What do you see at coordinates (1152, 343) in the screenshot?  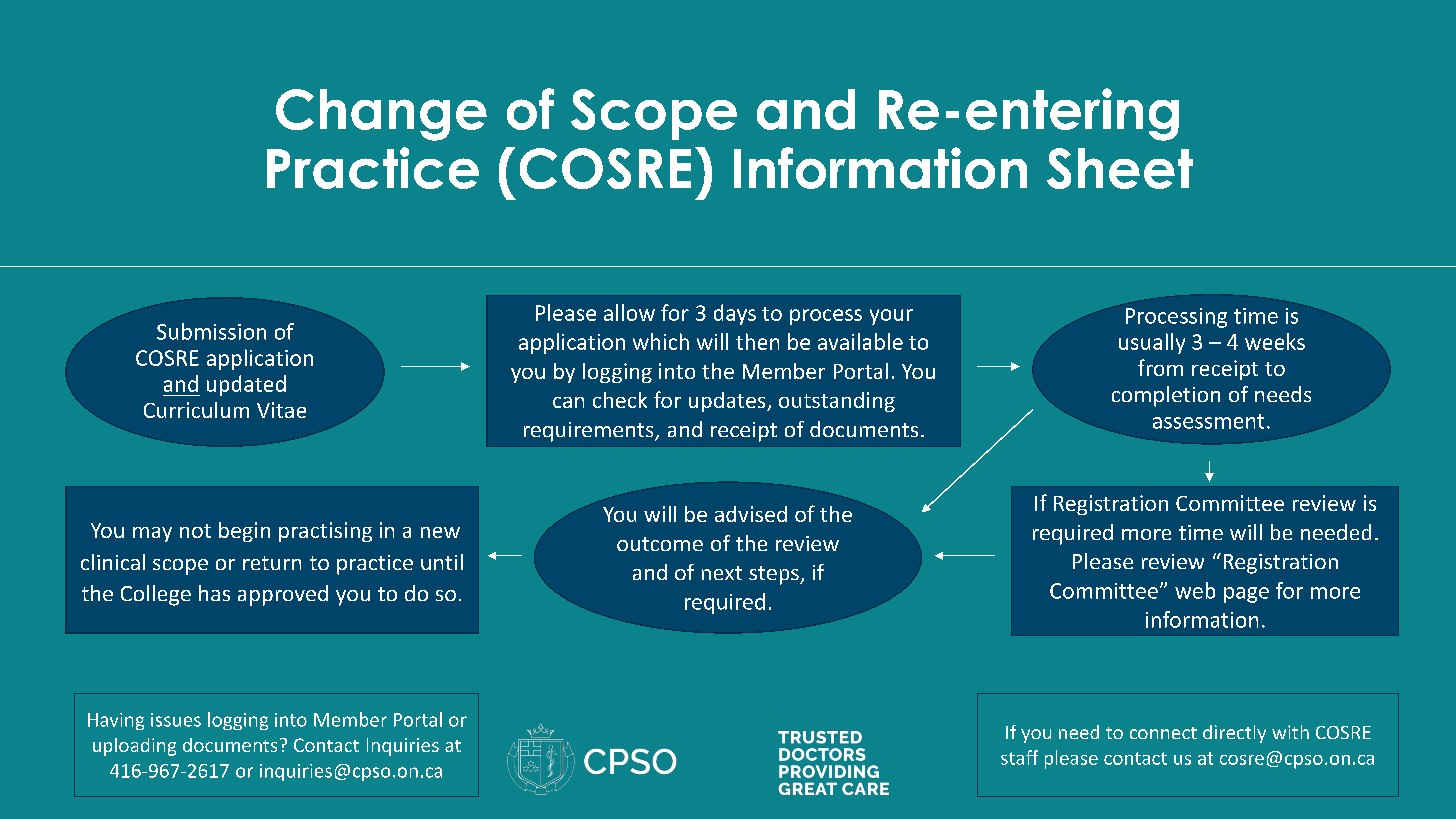 I see `usually` at bounding box center [1152, 343].
